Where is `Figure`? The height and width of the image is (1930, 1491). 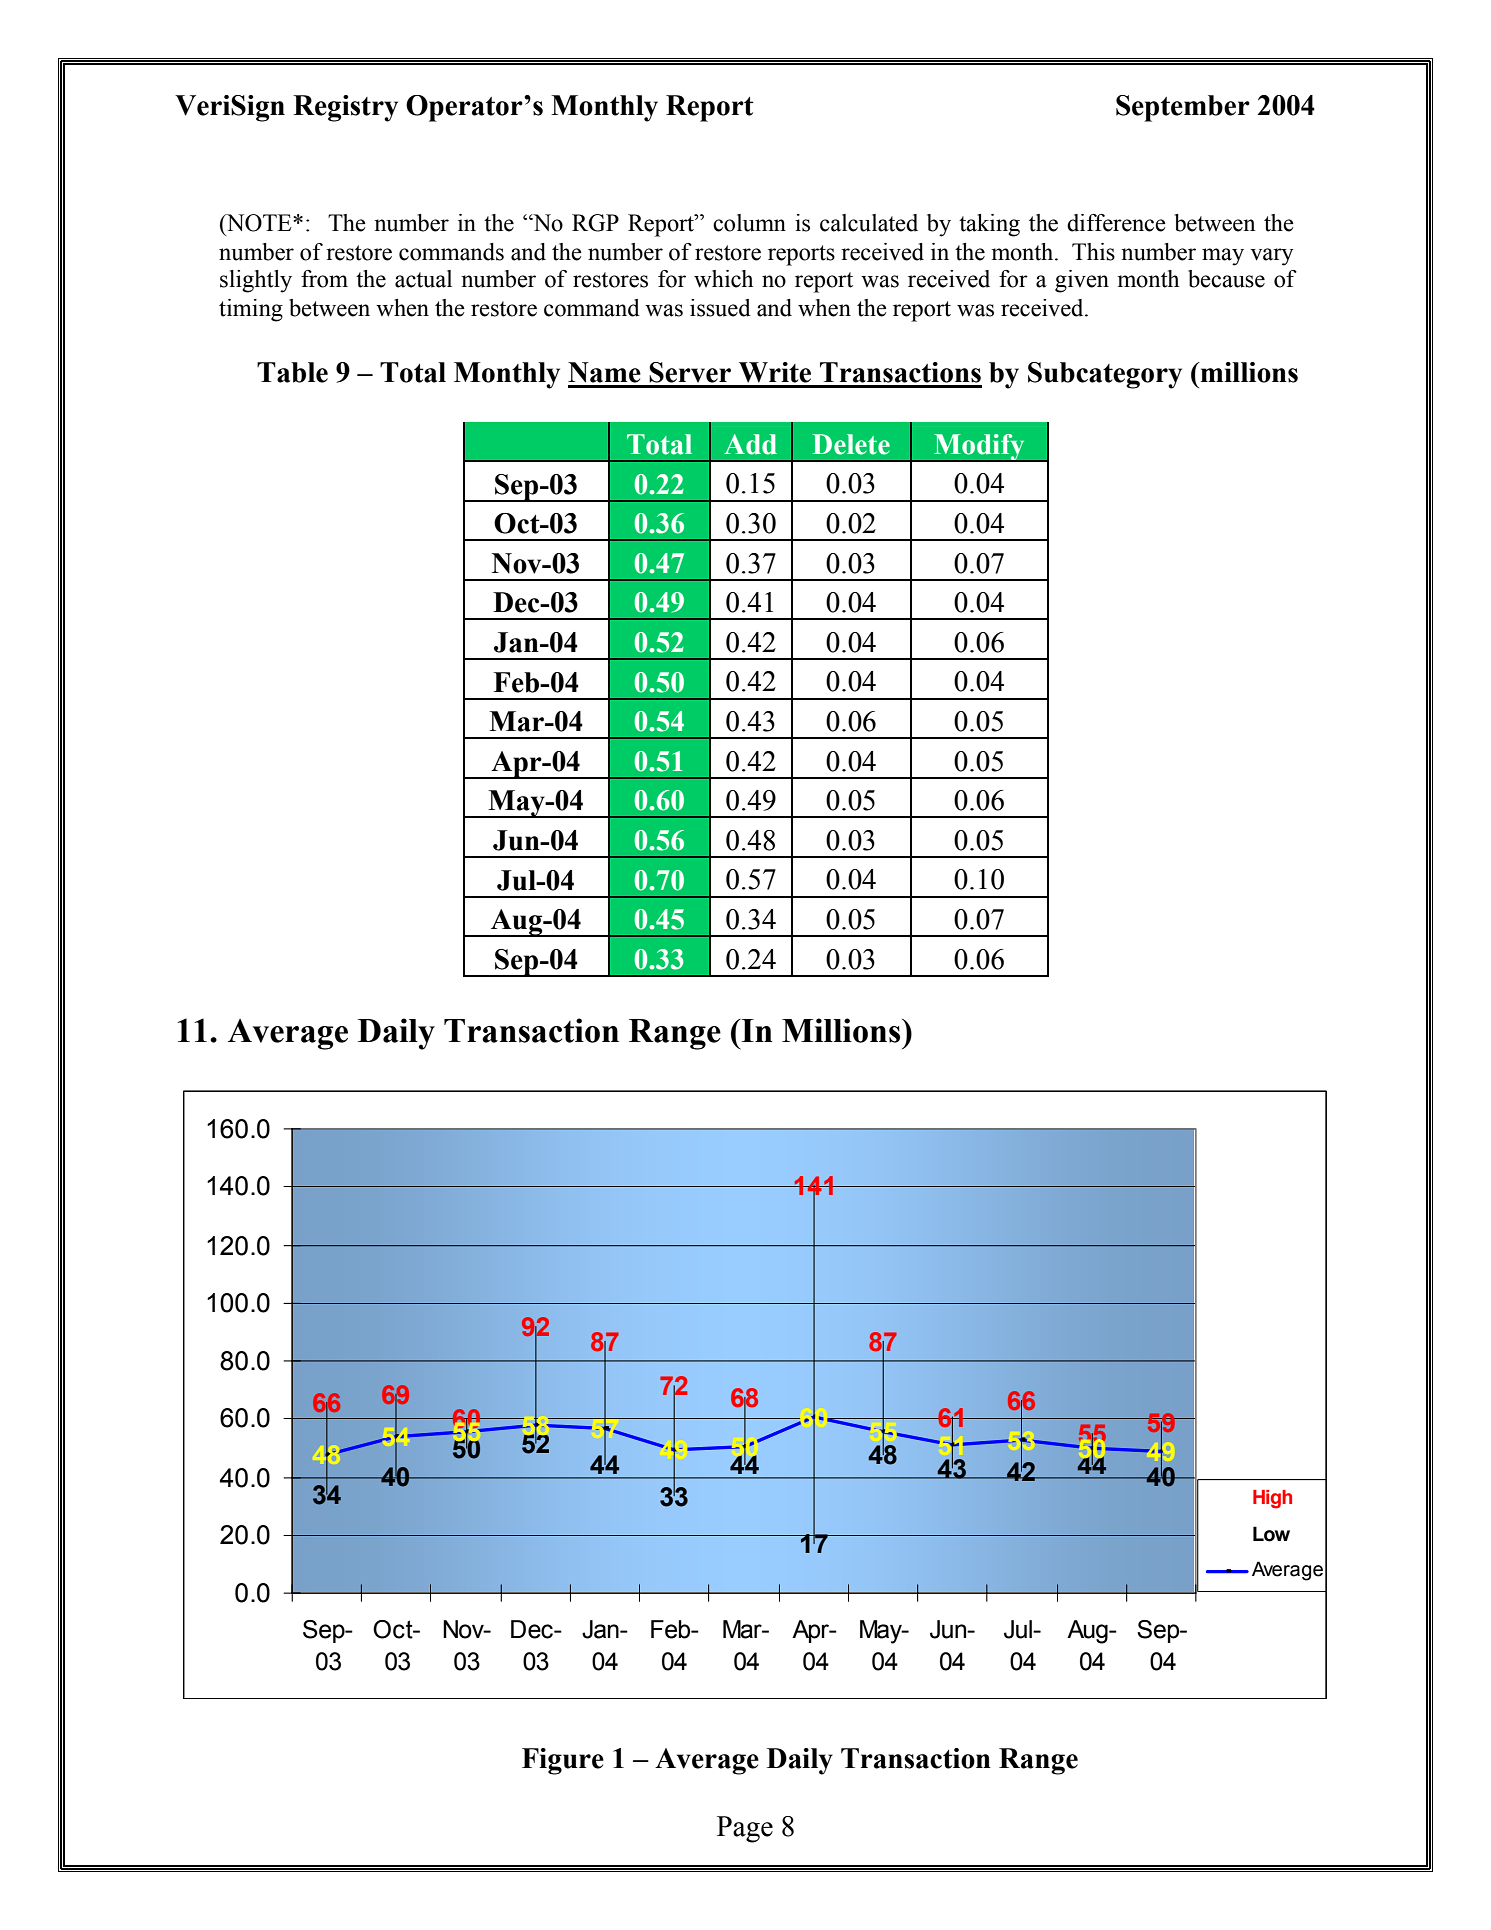 Figure is located at coordinates (563, 1761).
